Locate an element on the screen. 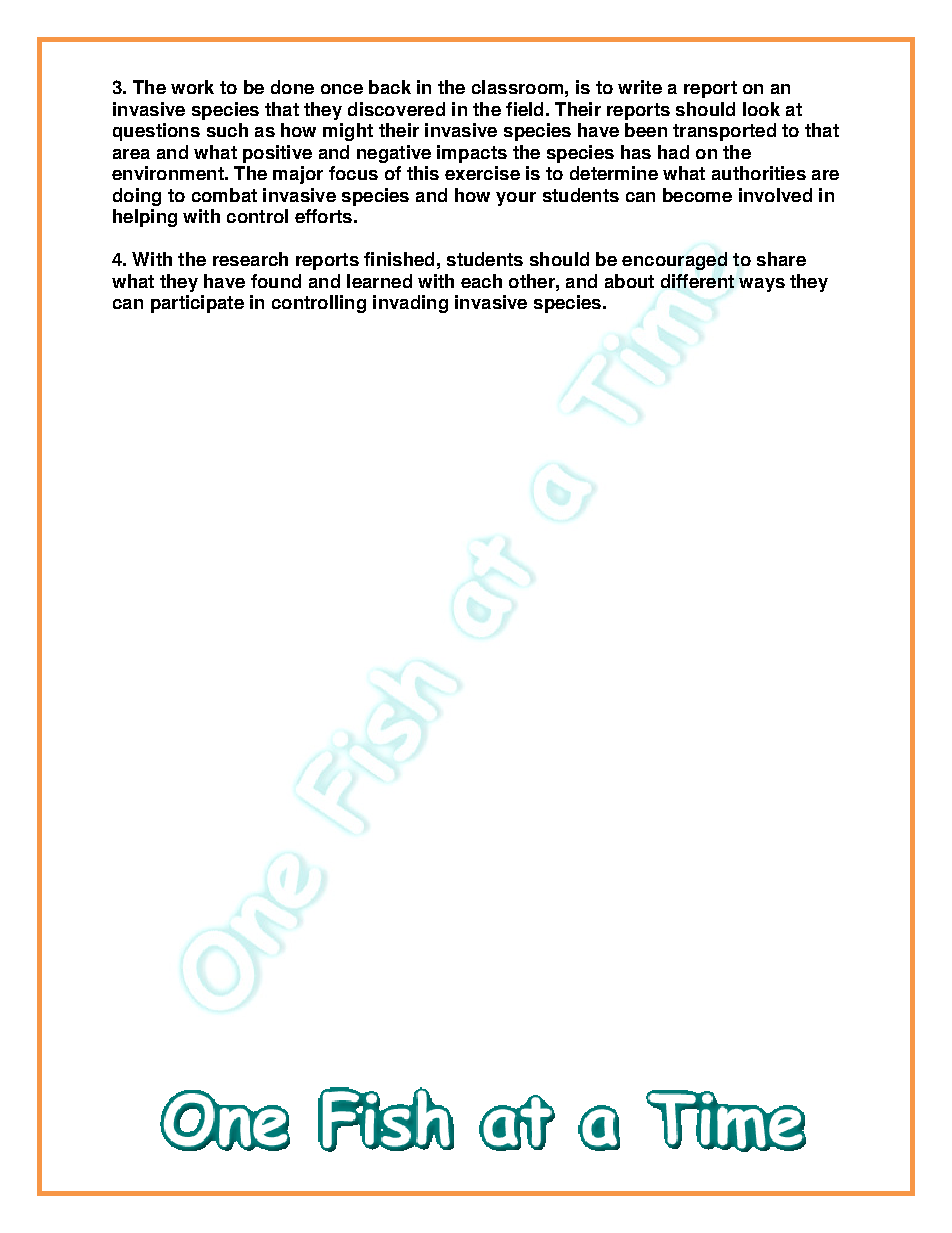  ways is located at coordinates (762, 285).
